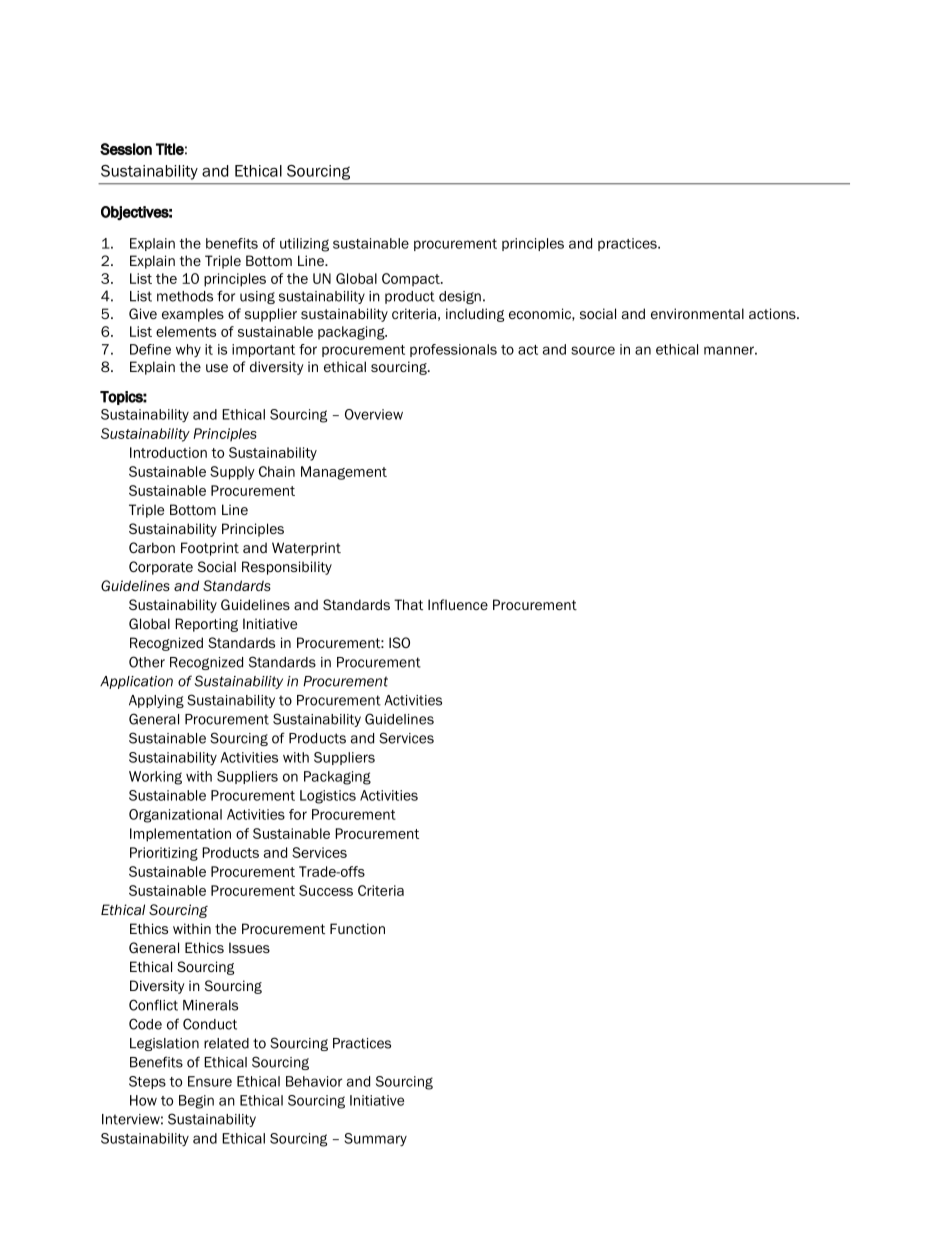 The width and height of the screenshot is (952, 1233). I want to click on Reporting, so click(206, 625).
